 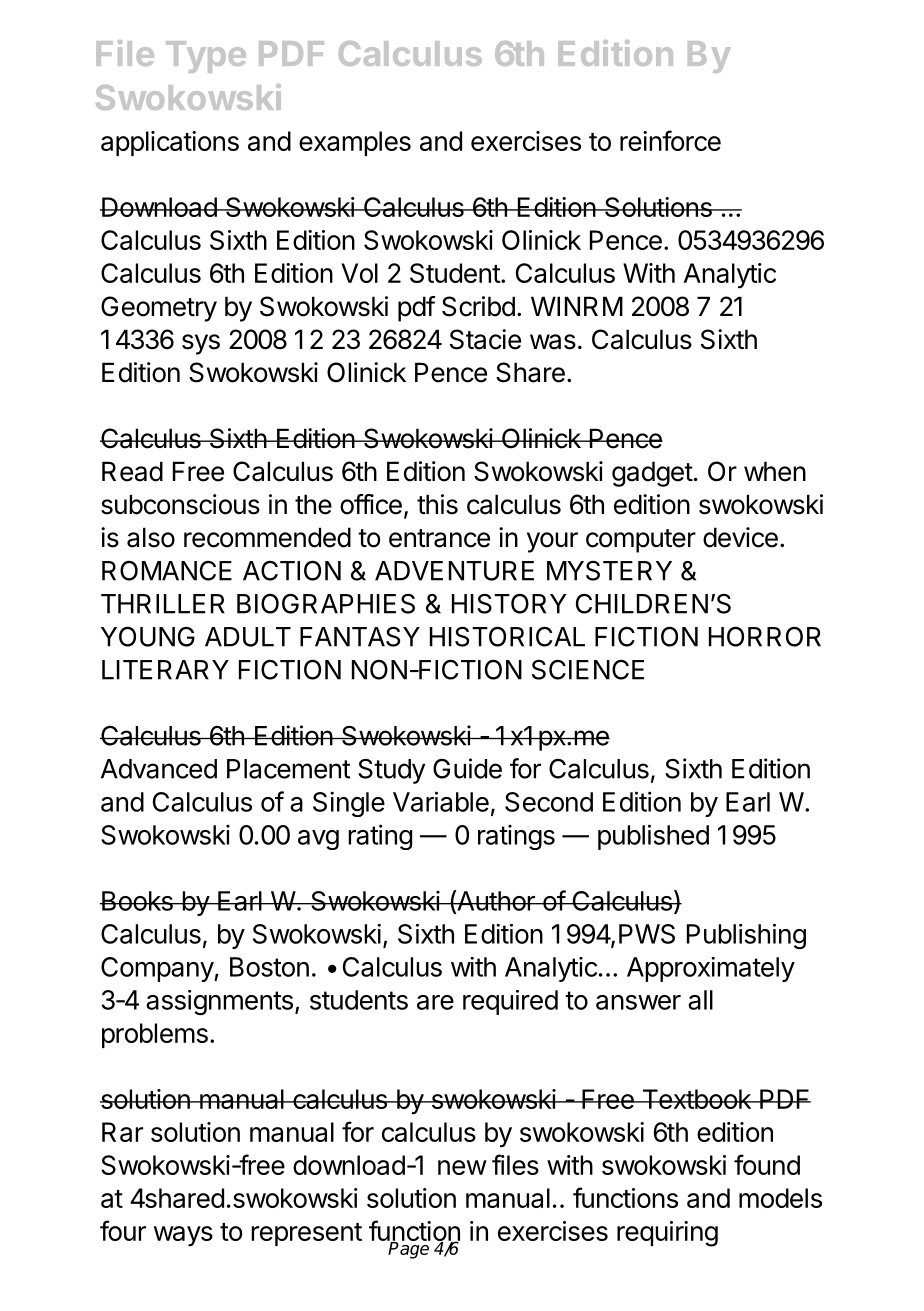 What do you see at coordinates (765, 636) in the screenshot?
I see `HORROR` at bounding box center [765, 636].
